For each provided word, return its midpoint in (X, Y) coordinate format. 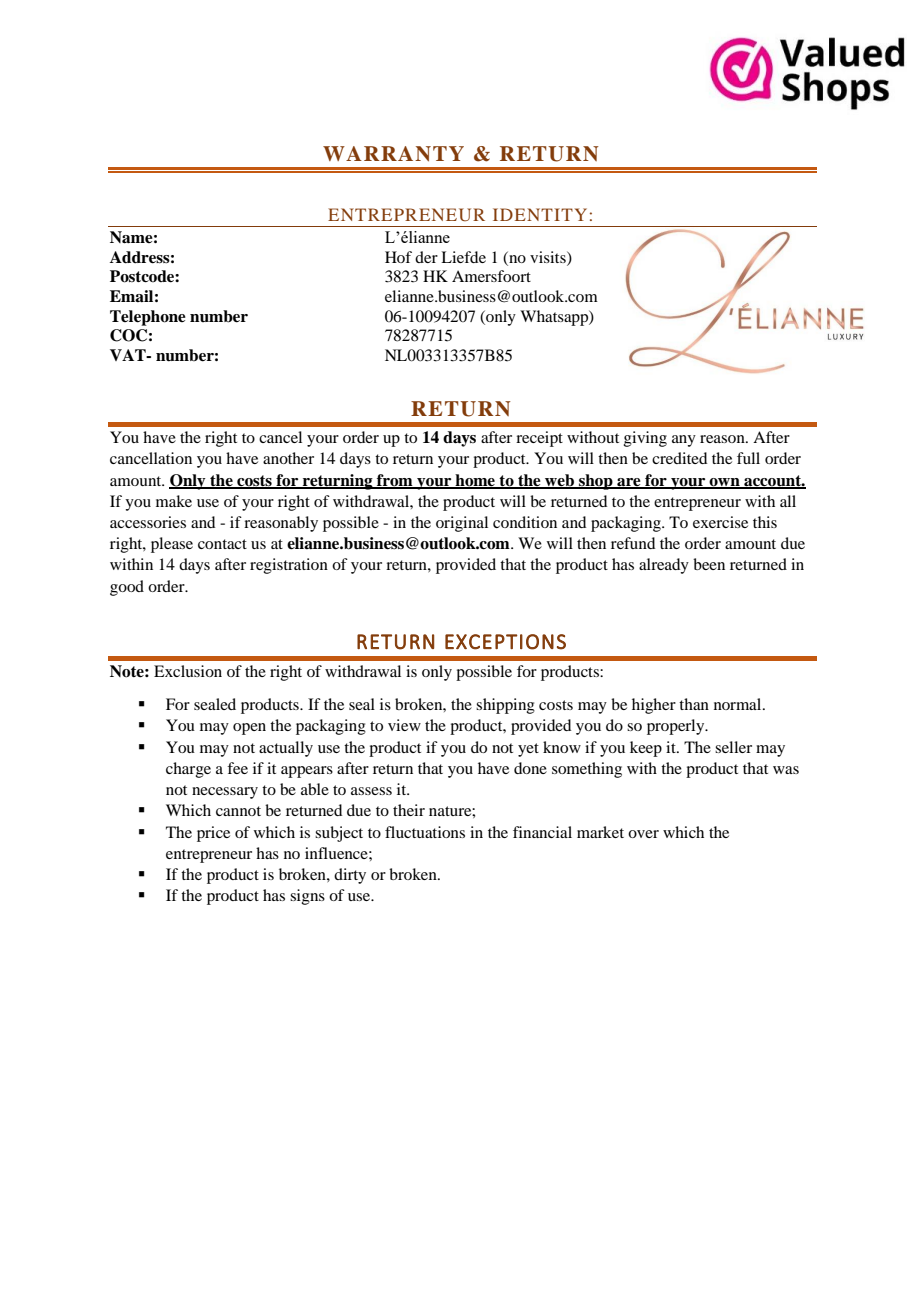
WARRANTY (393, 154)
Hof (398, 257)
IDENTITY (540, 214)
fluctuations (425, 832)
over (643, 834)
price (213, 834)
